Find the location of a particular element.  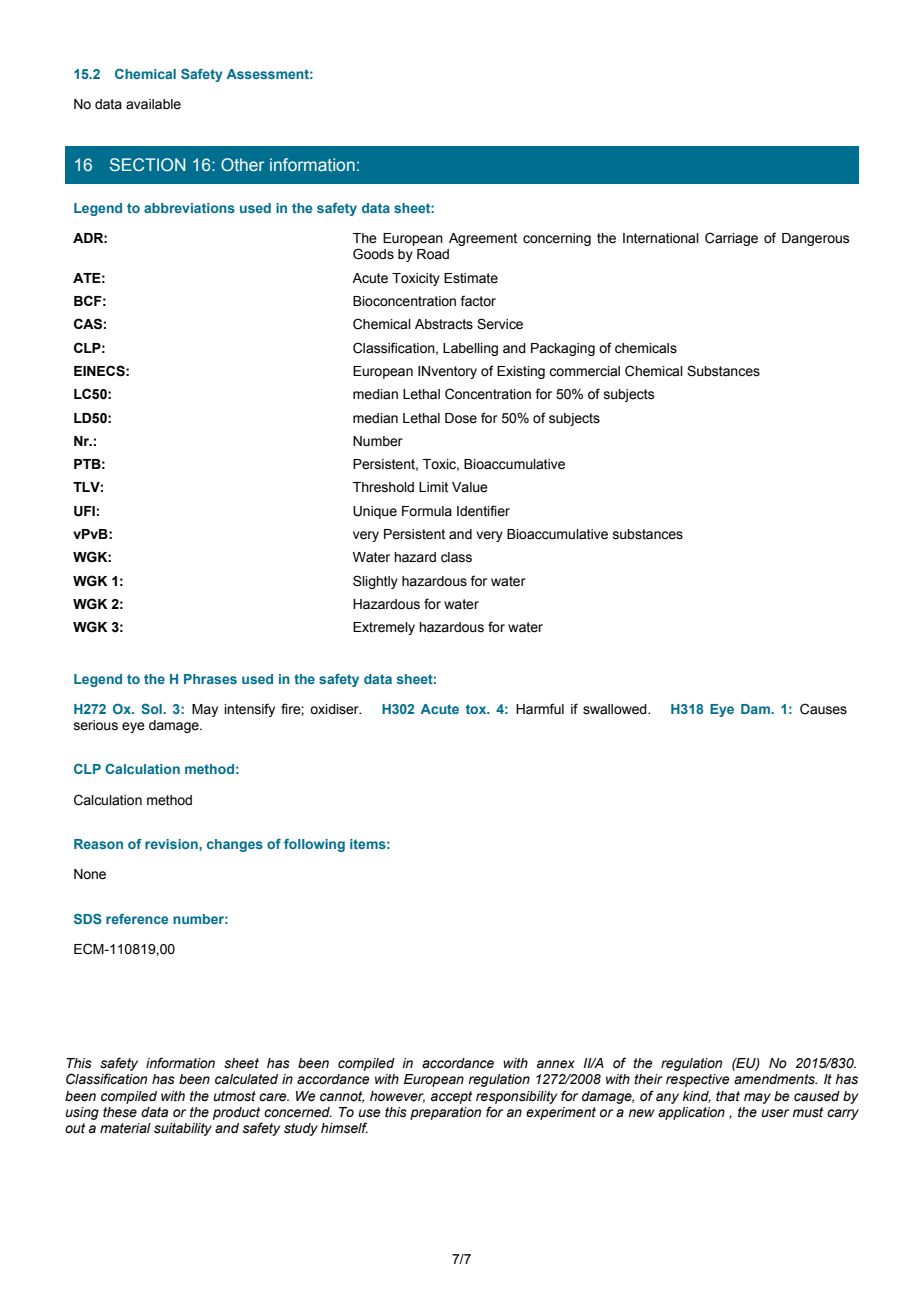

swallowed is located at coordinates (616, 709).
